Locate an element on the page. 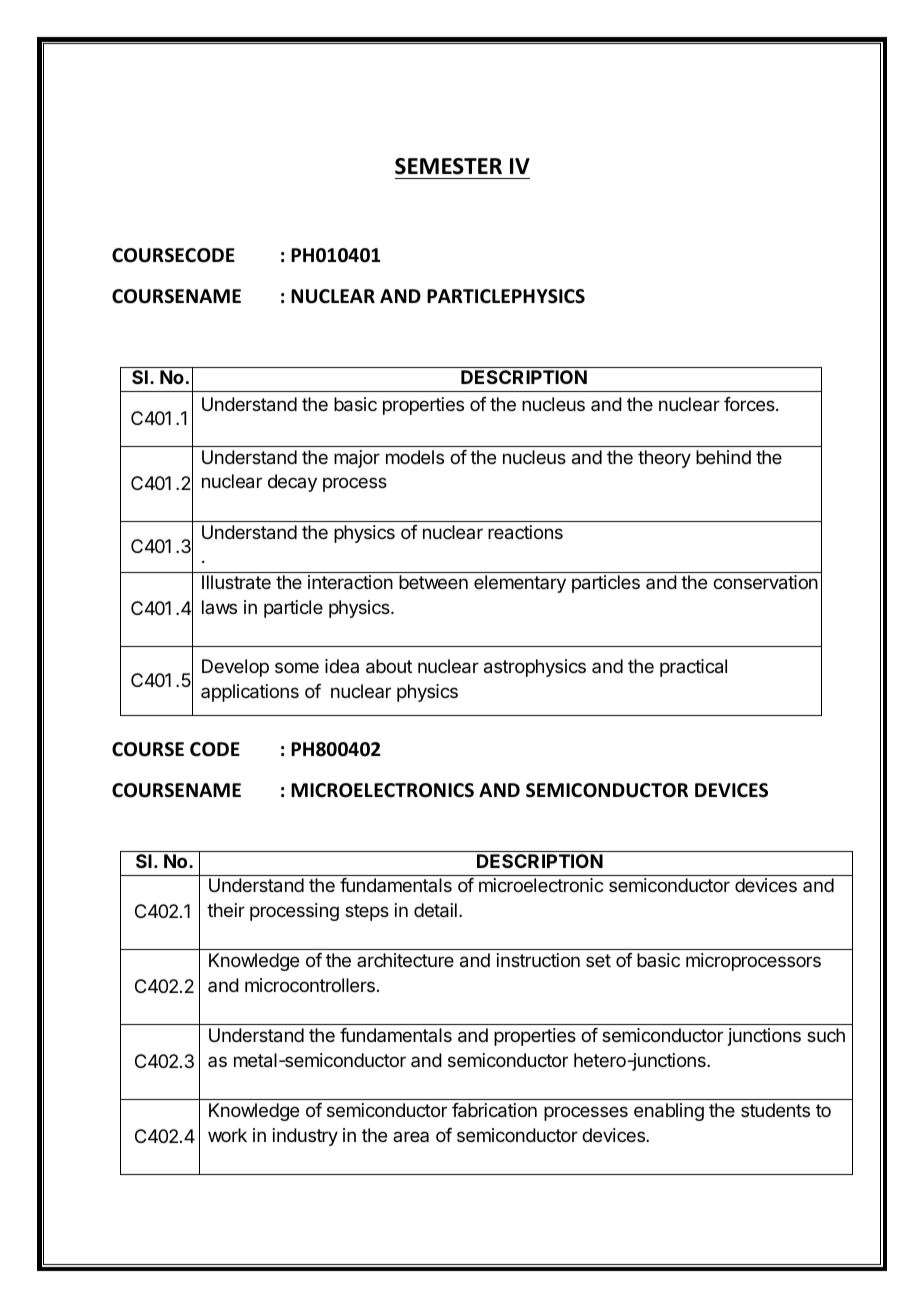 This document has width=924, height=1308. decay is located at coordinates (292, 483).
